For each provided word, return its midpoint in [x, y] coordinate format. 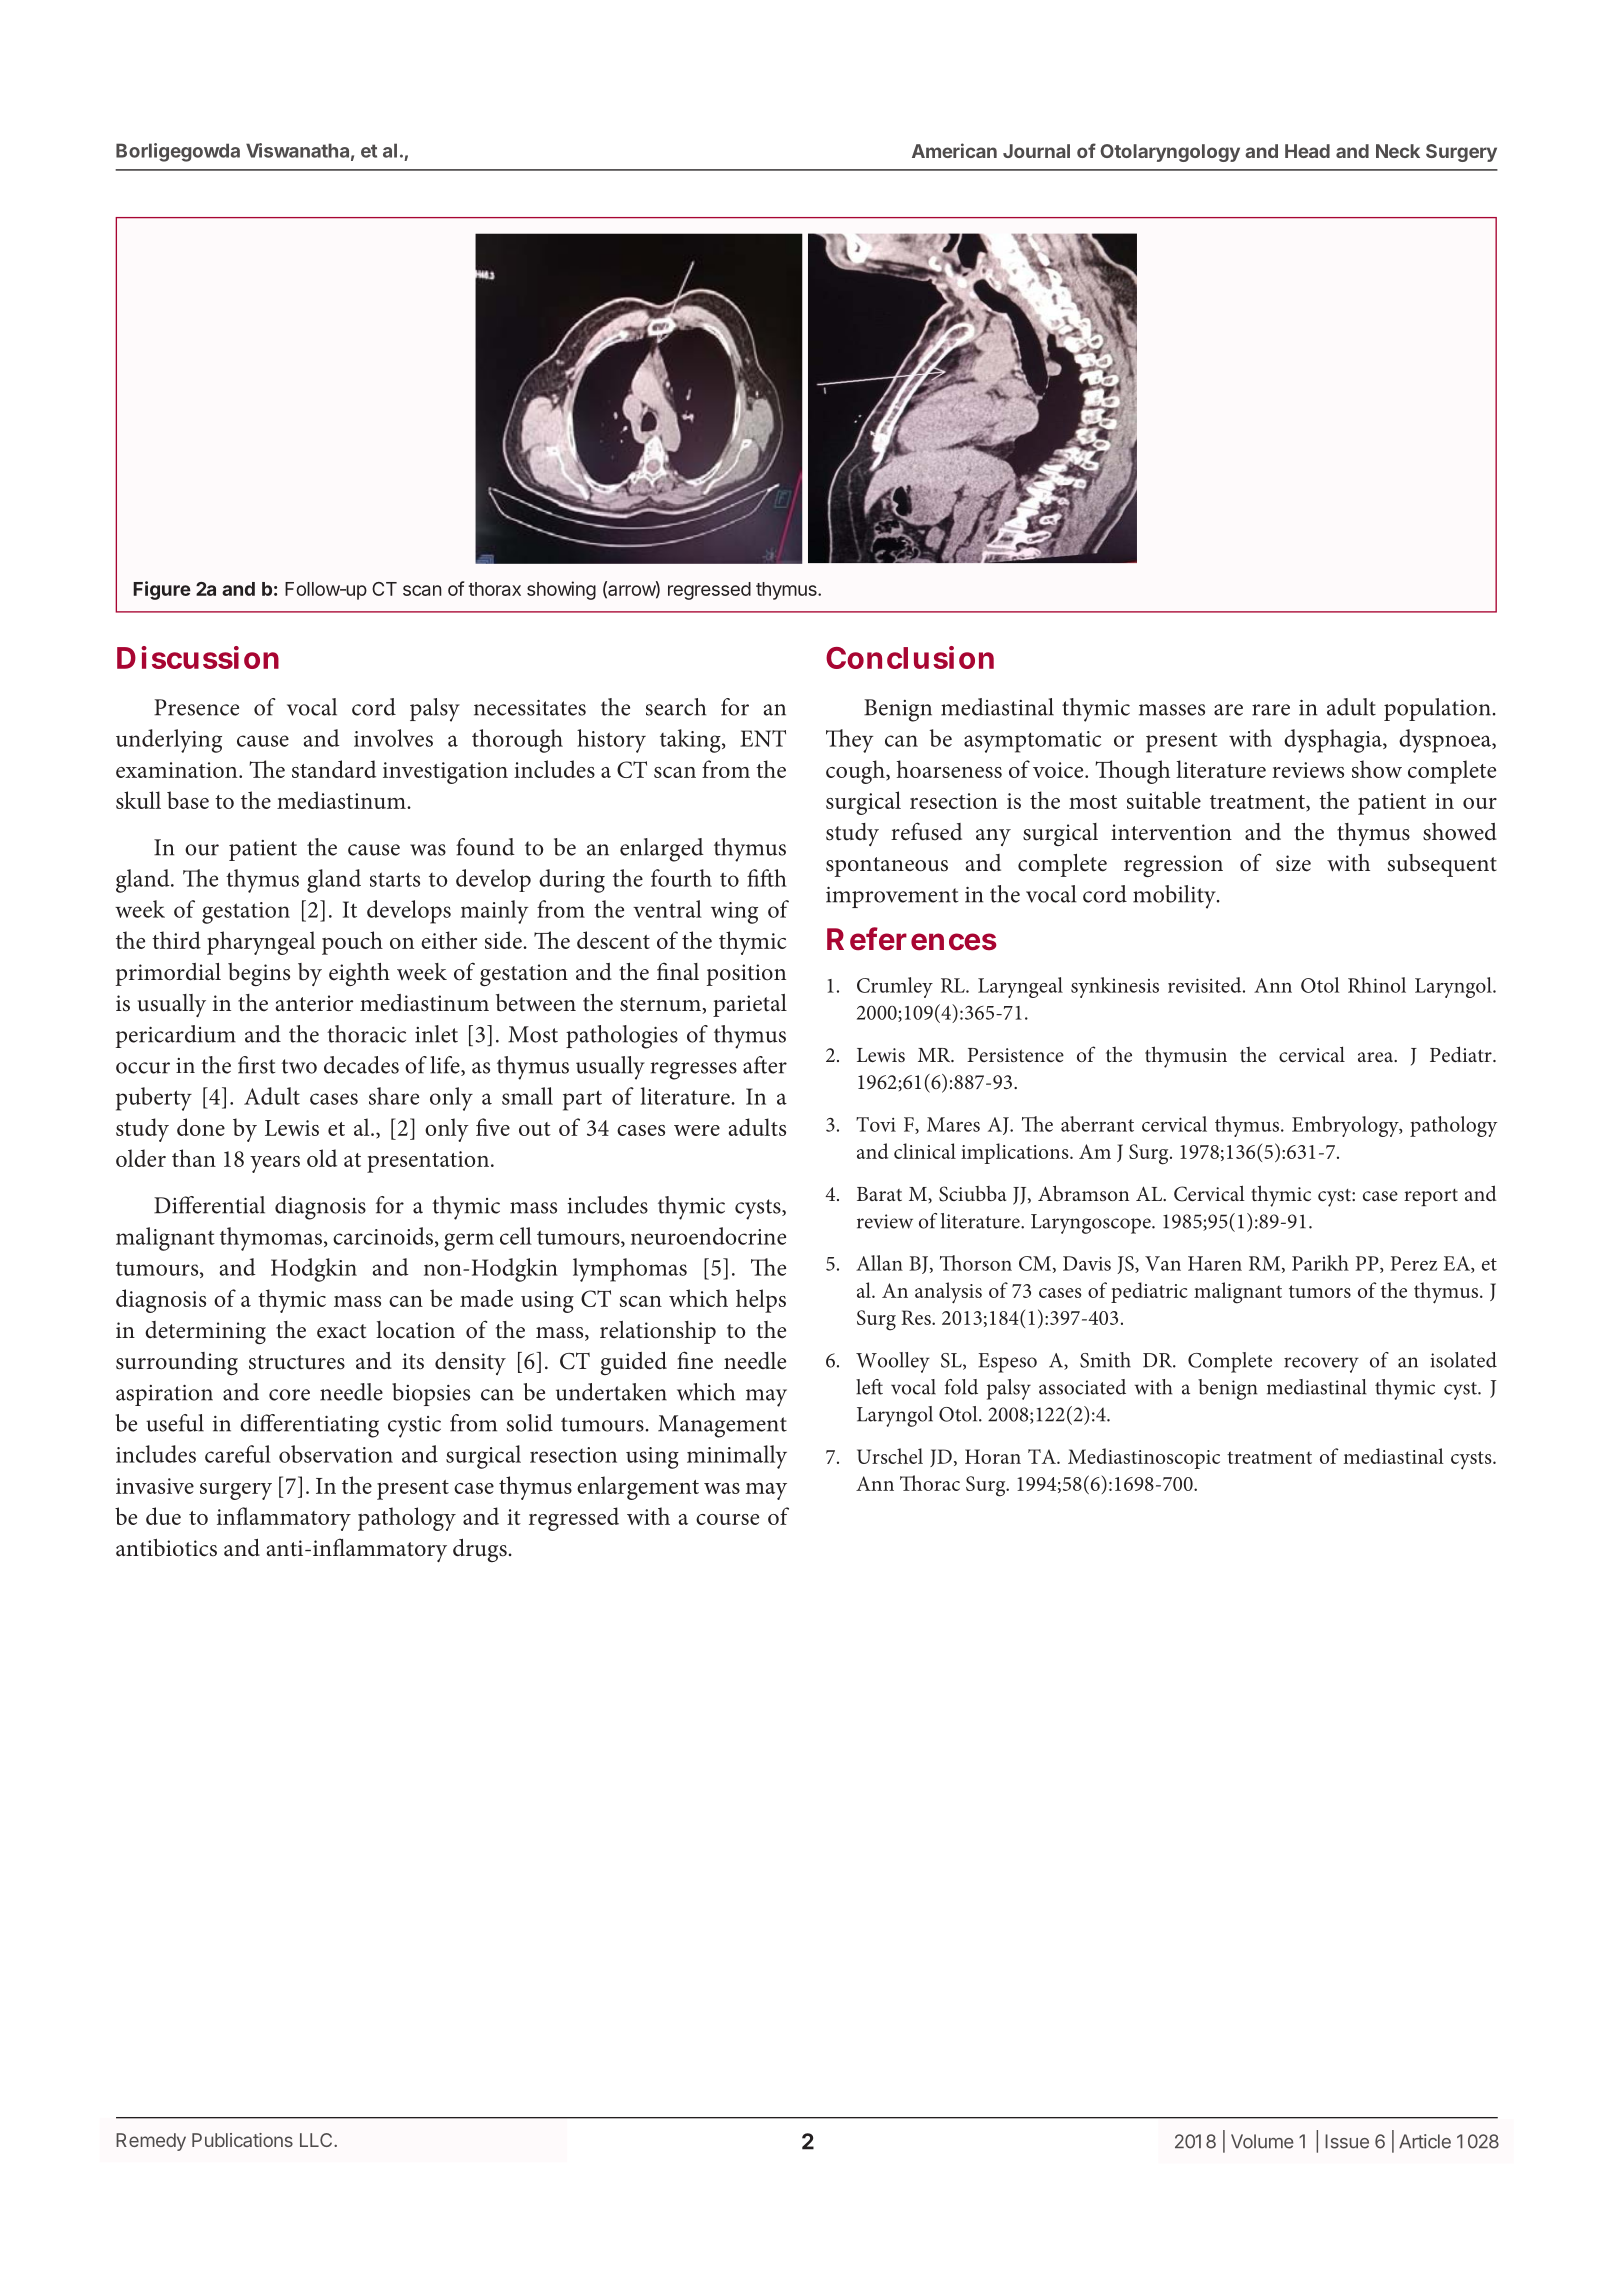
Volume [1262, 2141]
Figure [162, 590]
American [954, 150]
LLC [317, 2140]
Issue [1347, 2141]
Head [1307, 151]
